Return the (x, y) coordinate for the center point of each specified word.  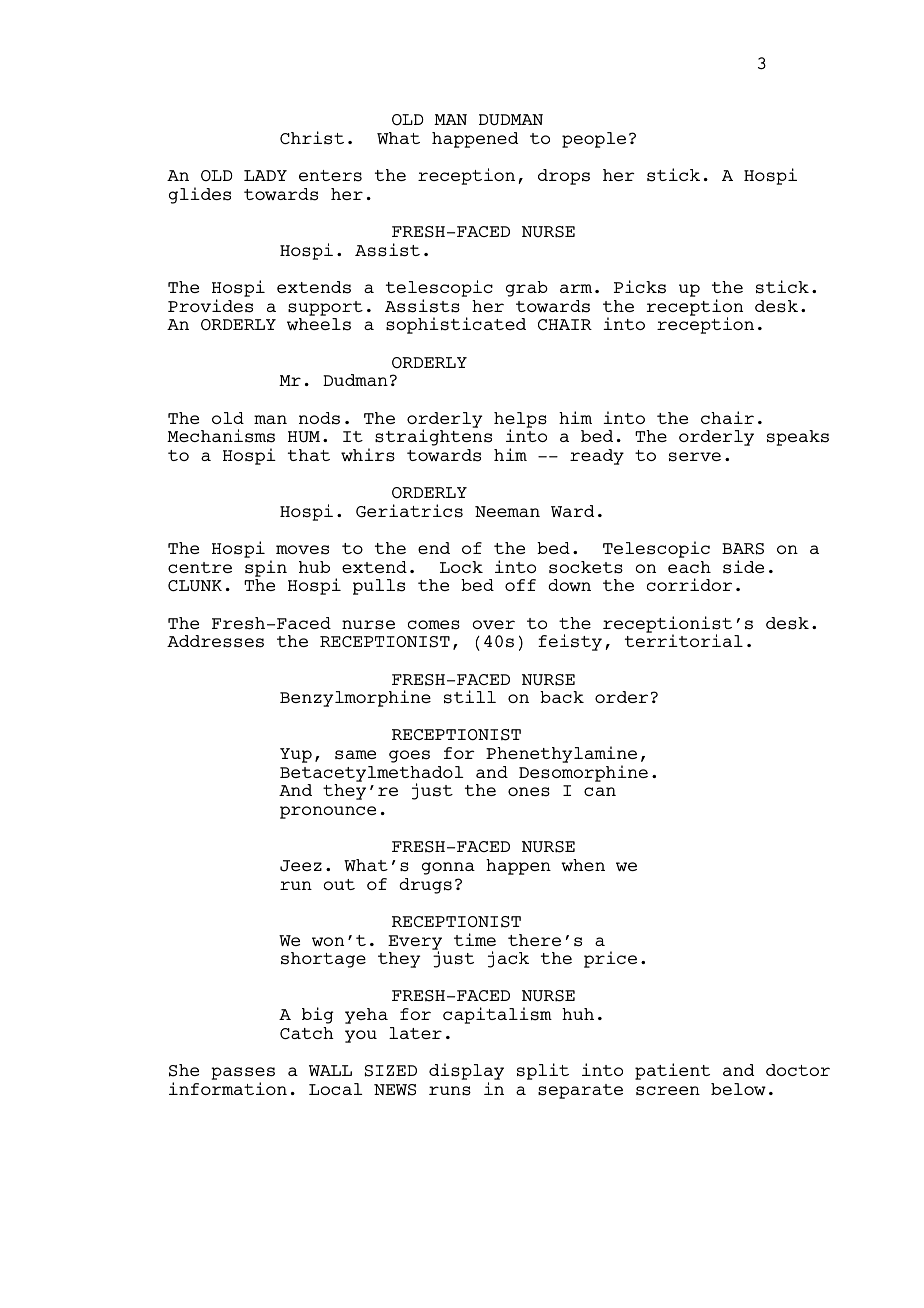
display (466, 1073)
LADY (265, 175)
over (494, 624)
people (594, 140)
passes (243, 1075)
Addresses (215, 641)
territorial (684, 640)
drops (564, 177)
